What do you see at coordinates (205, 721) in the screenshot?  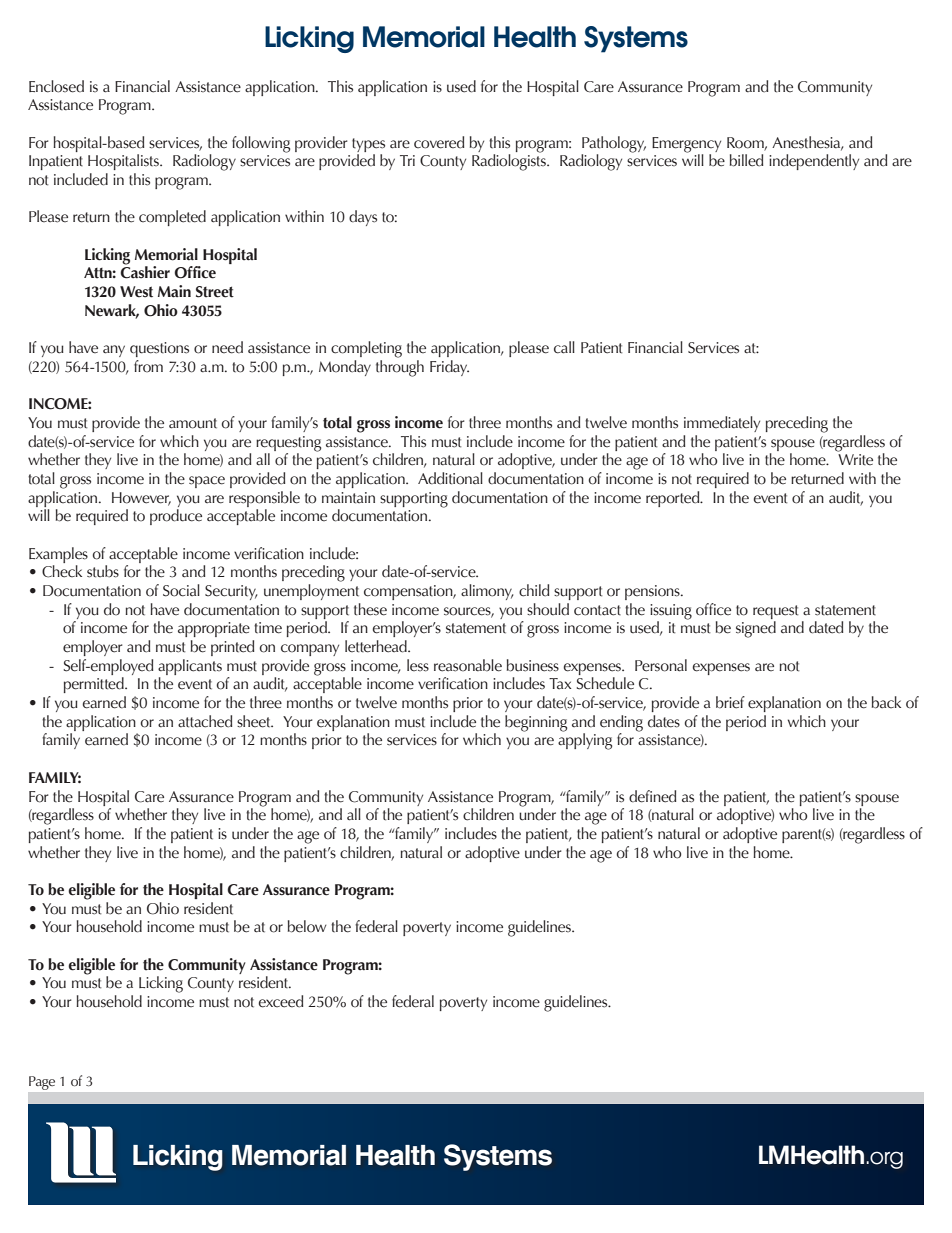 I see `attached` at bounding box center [205, 721].
